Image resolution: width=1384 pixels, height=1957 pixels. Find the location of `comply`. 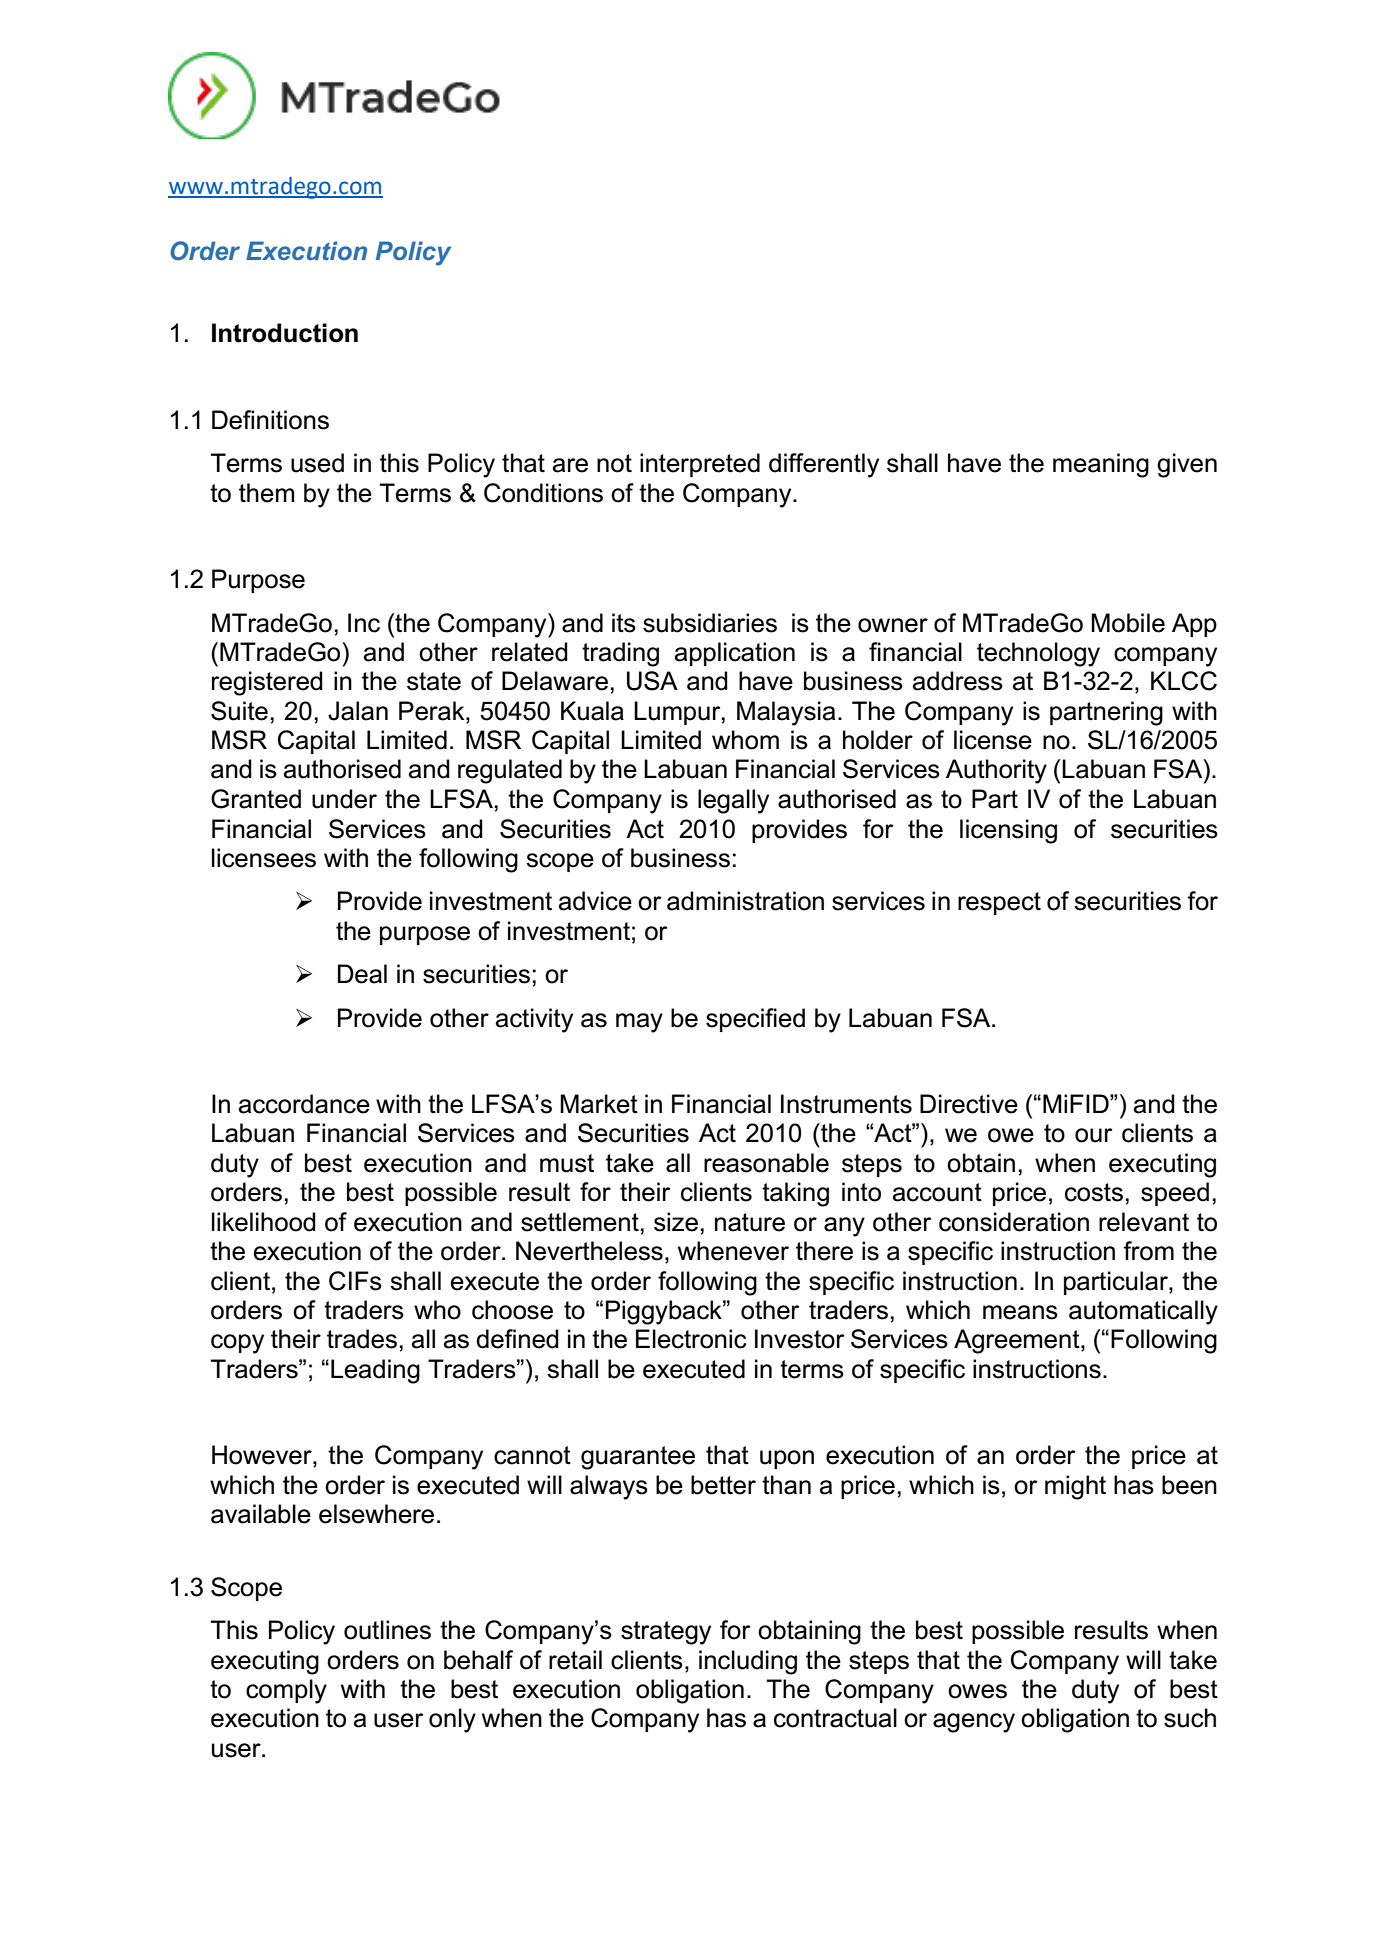

comply is located at coordinates (286, 1691).
